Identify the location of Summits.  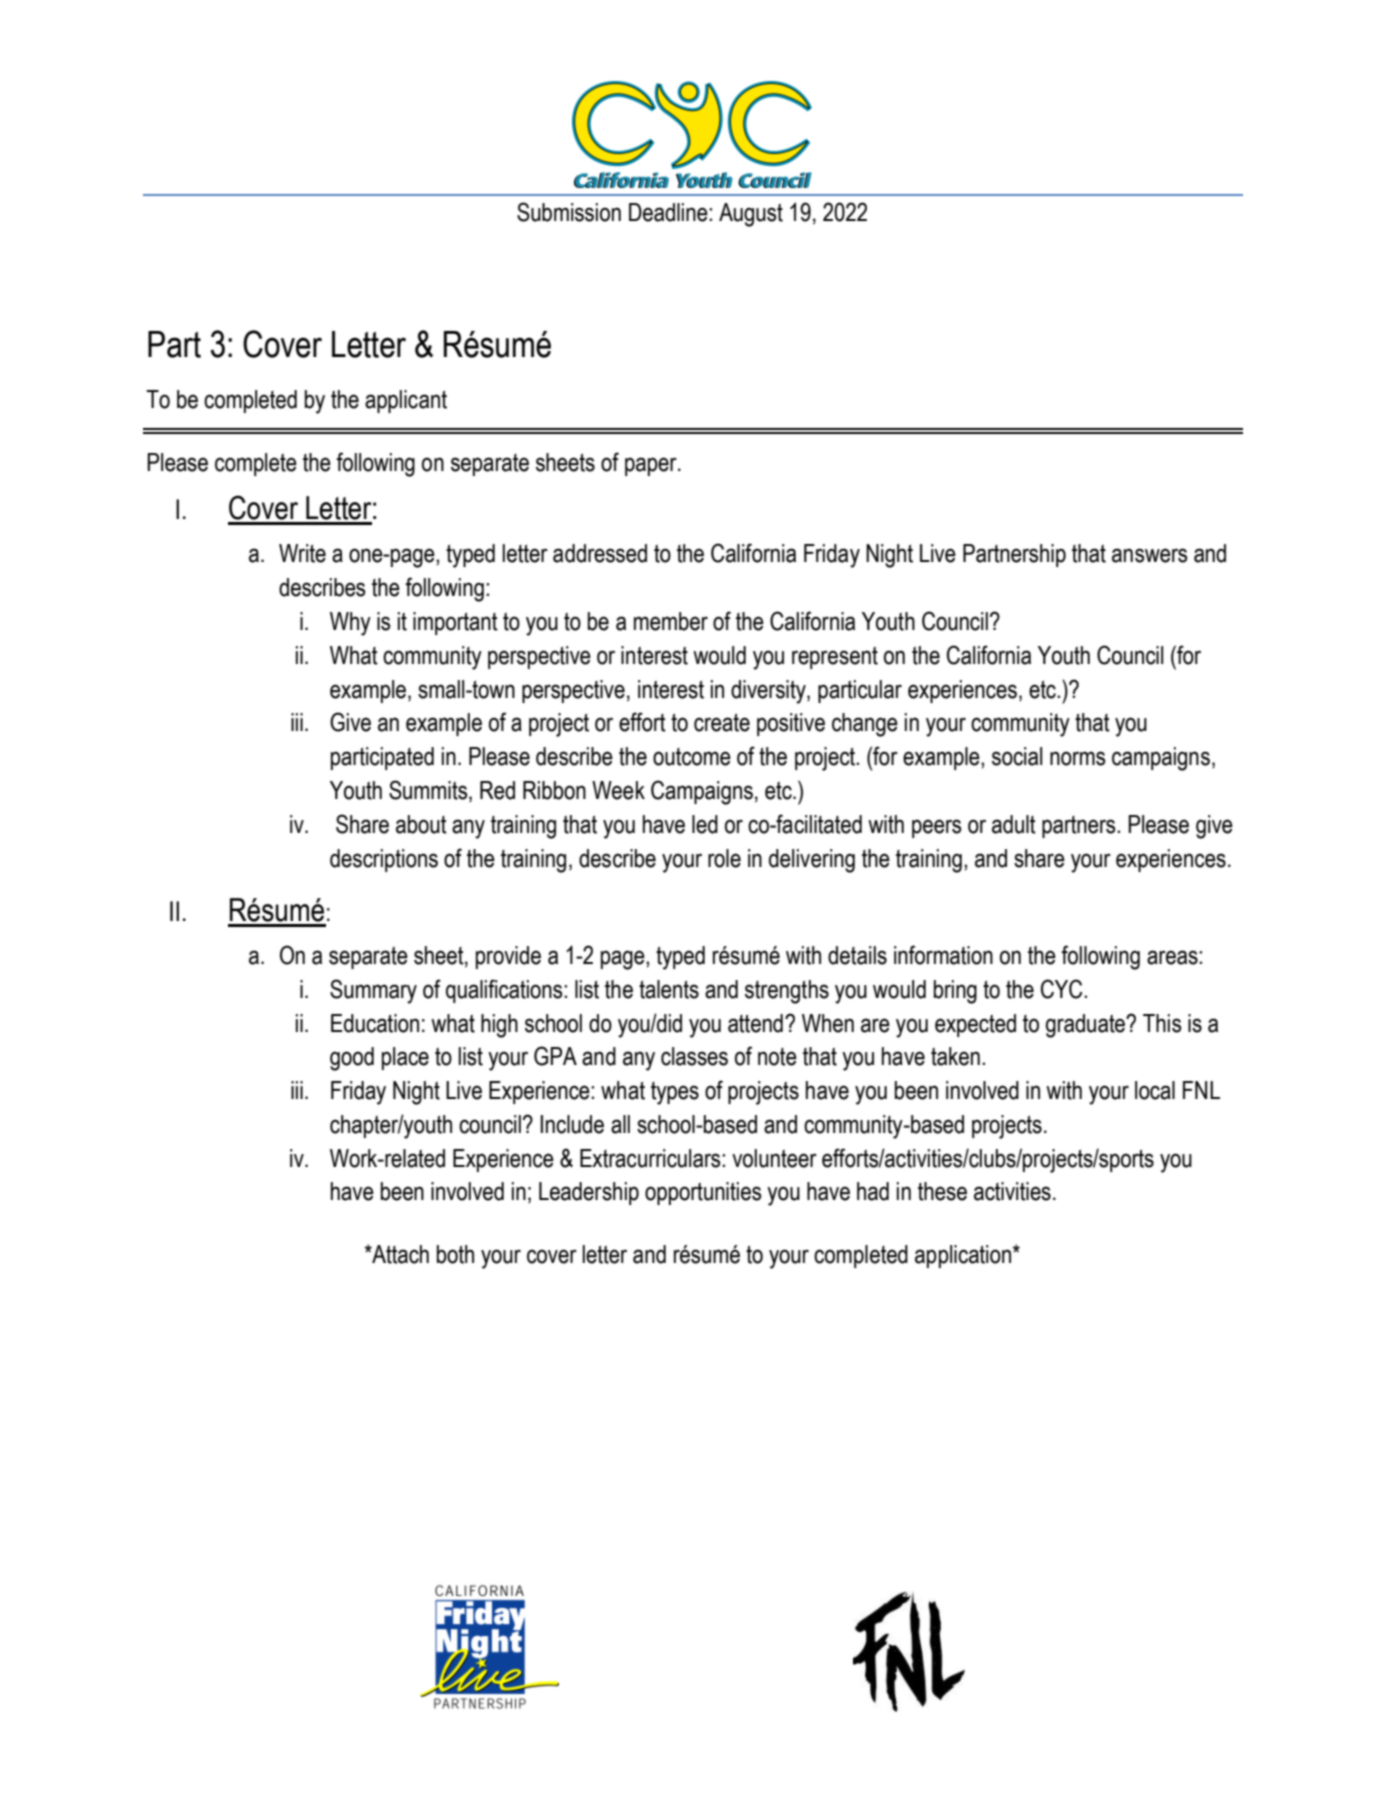
(429, 791).
